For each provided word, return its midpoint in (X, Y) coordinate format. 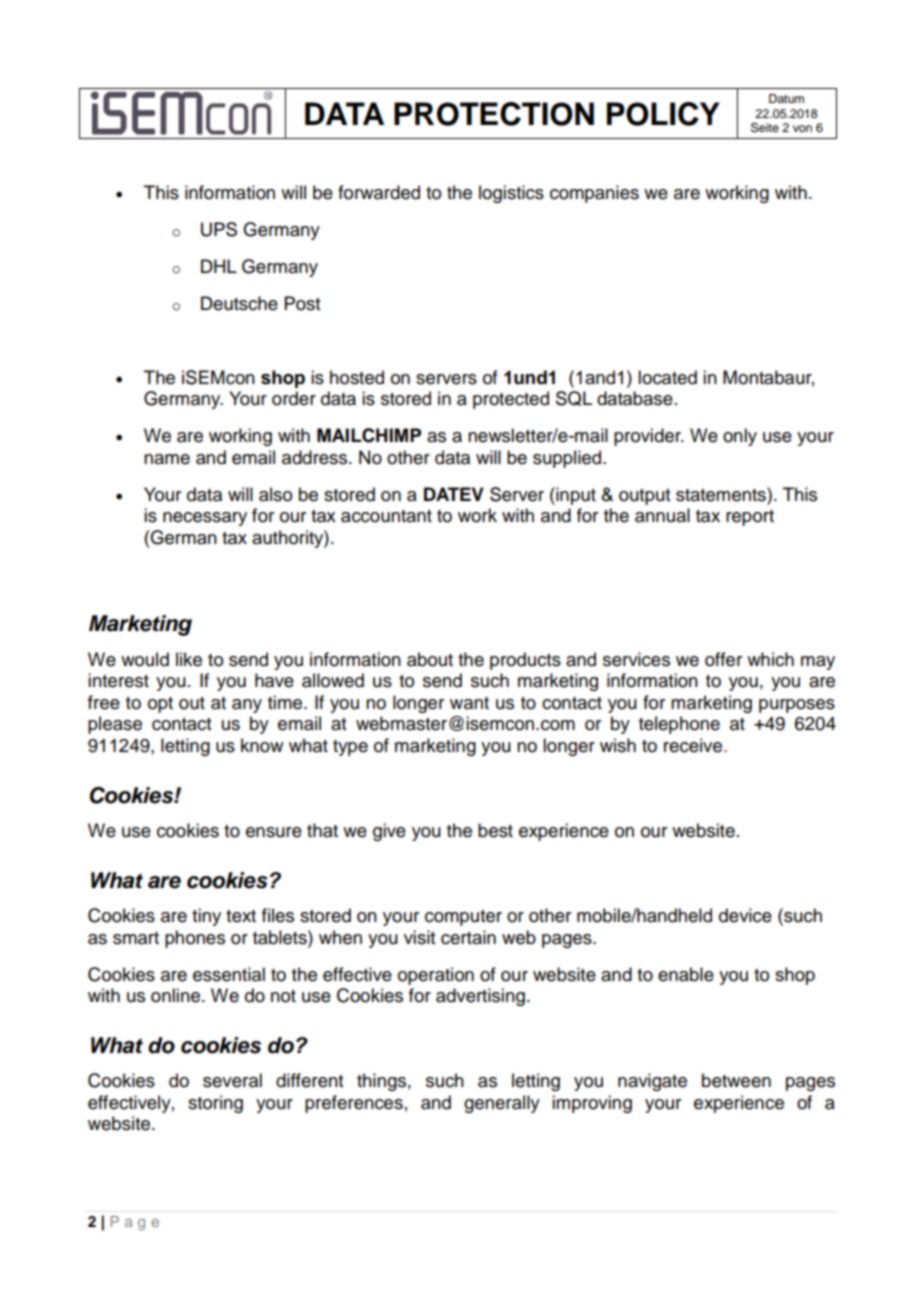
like (189, 659)
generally (502, 1104)
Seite (765, 127)
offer (723, 659)
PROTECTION (494, 114)
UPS (219, 229)
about (430, 659)
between (736, 1080)
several (232, 1080)
